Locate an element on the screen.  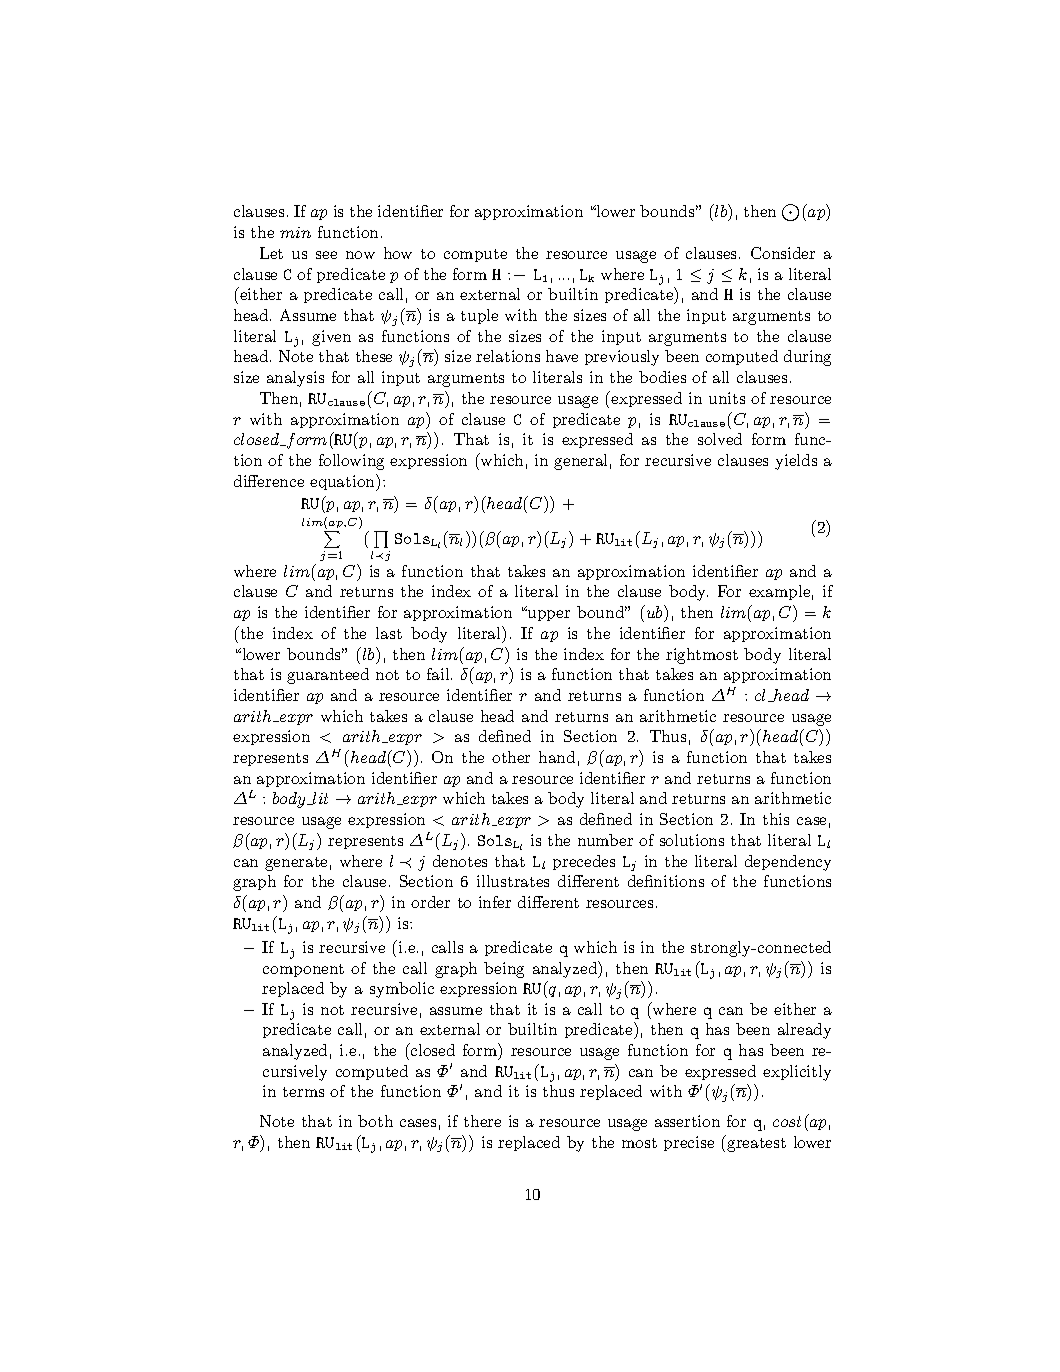
solved is located at coordinates (720, 439).
